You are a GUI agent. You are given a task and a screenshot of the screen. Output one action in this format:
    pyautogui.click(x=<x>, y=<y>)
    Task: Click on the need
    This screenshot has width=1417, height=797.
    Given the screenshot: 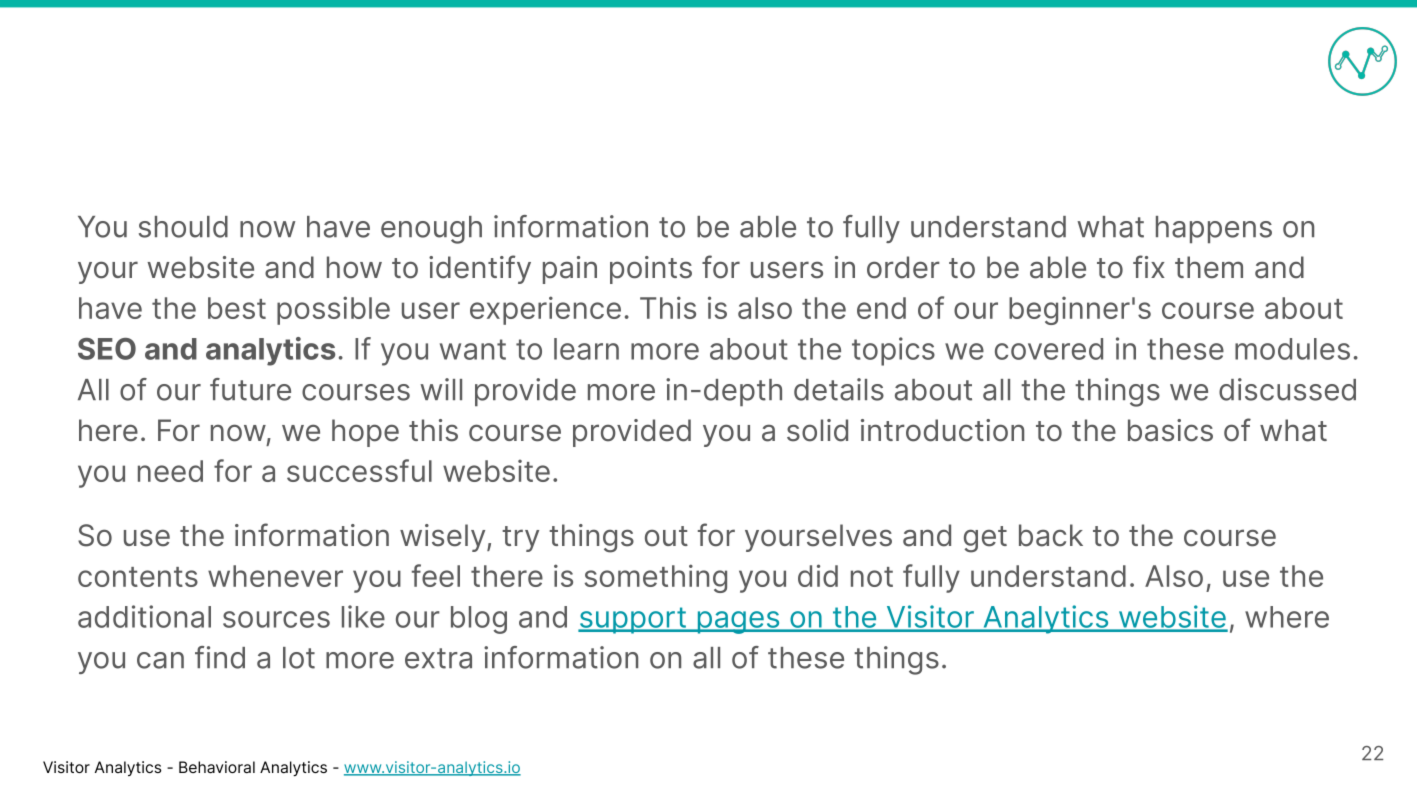 What is the action you would take?
    pyautogui.click(x=170, y=471)
